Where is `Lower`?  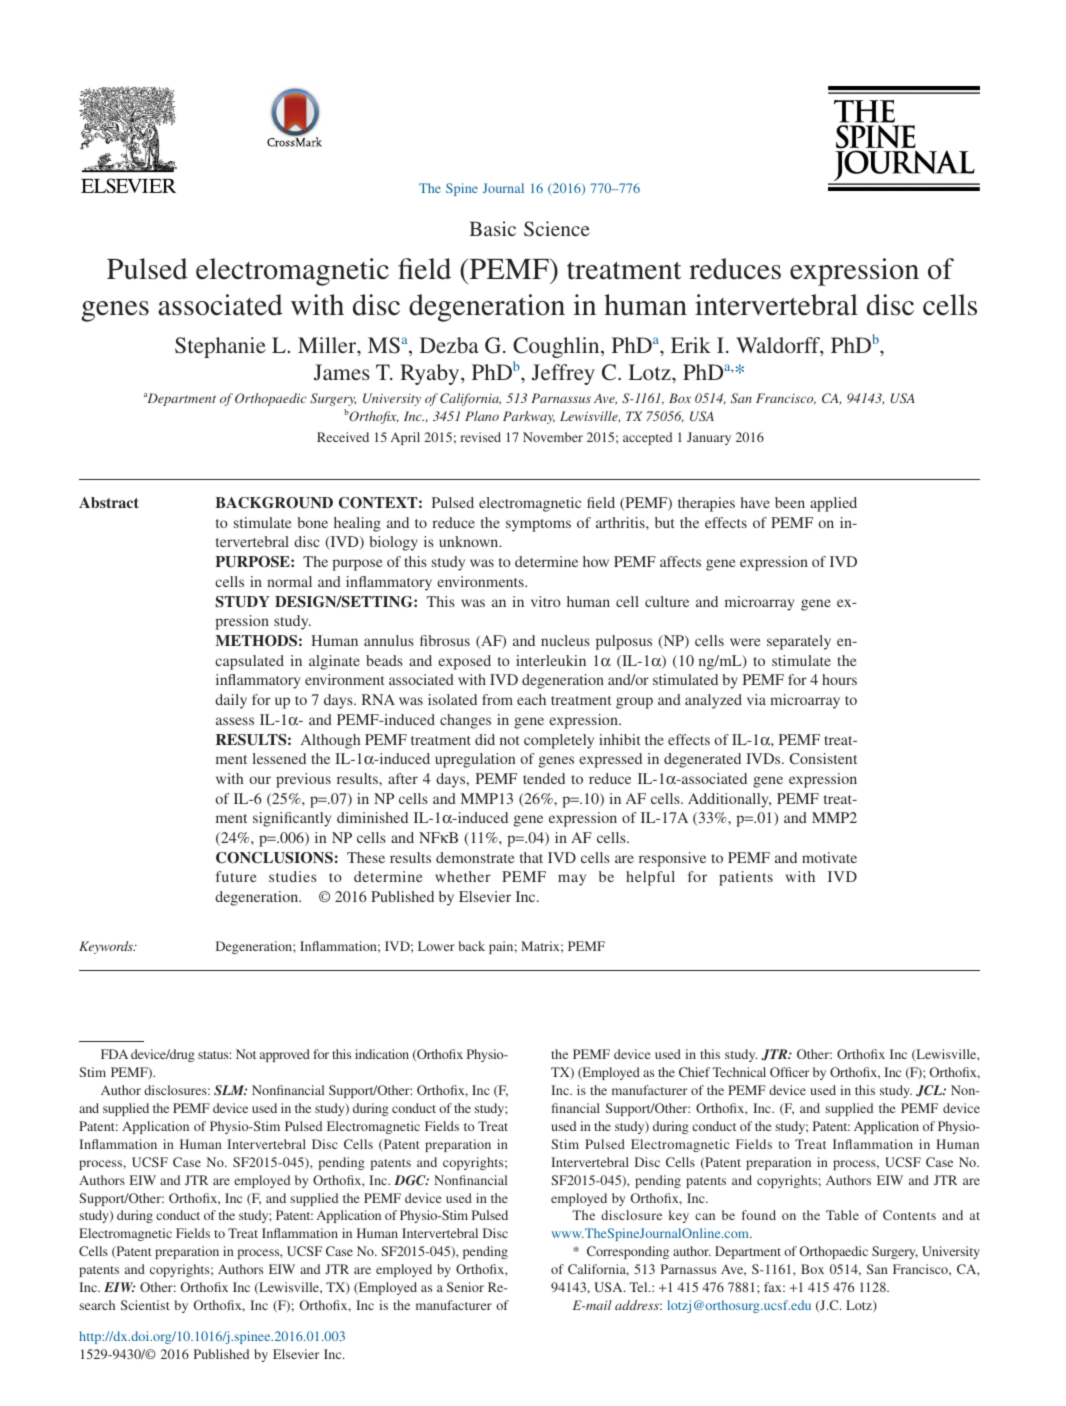
Lower is located at coordinates (436, 946).
